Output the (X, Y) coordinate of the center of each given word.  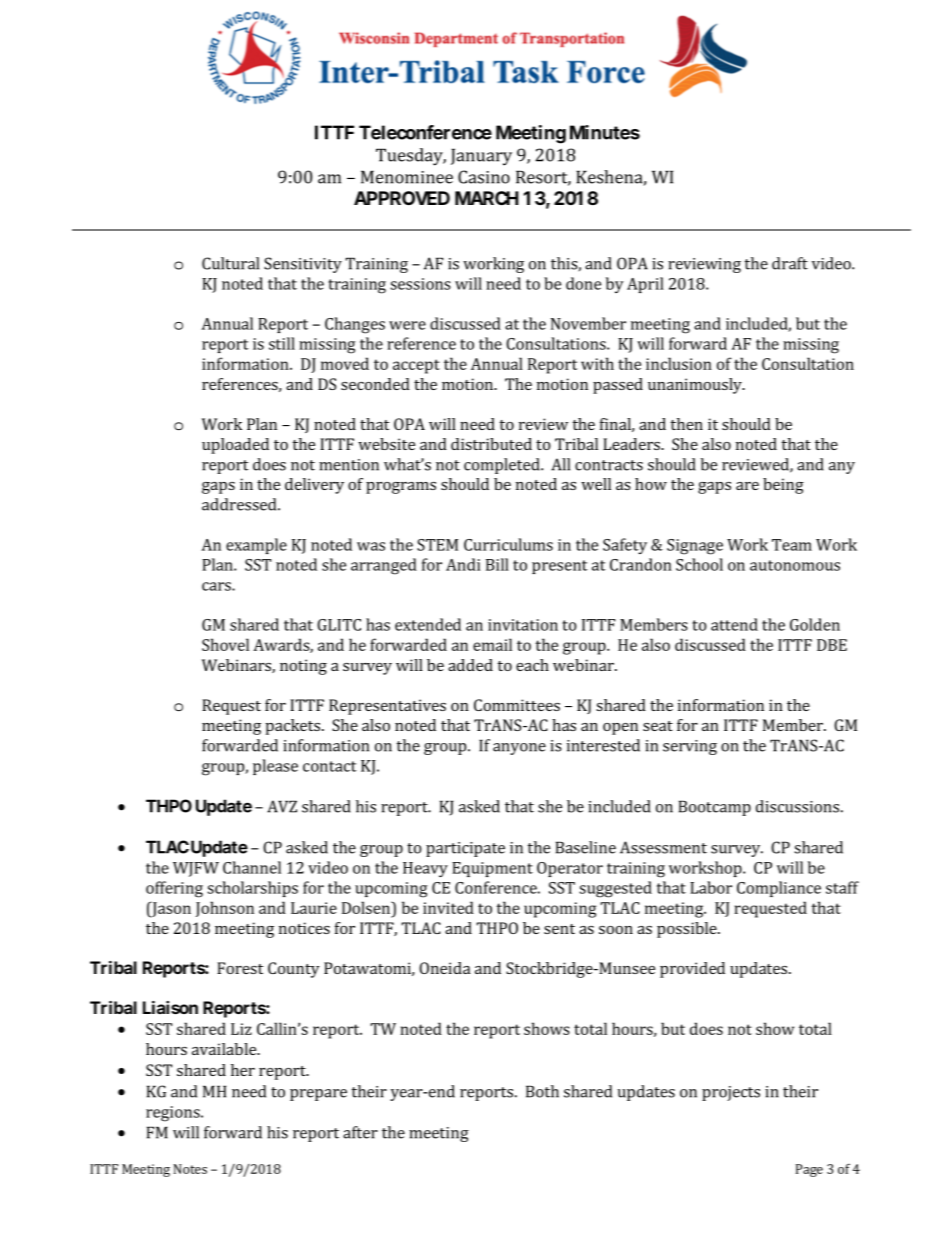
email (492, 644)
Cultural (230, 263)
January (481, 157)
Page (809, 1170)
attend (734, 624)
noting (303, 667)
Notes (190, 1169)
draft (790, 263)
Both (542, 1091)
